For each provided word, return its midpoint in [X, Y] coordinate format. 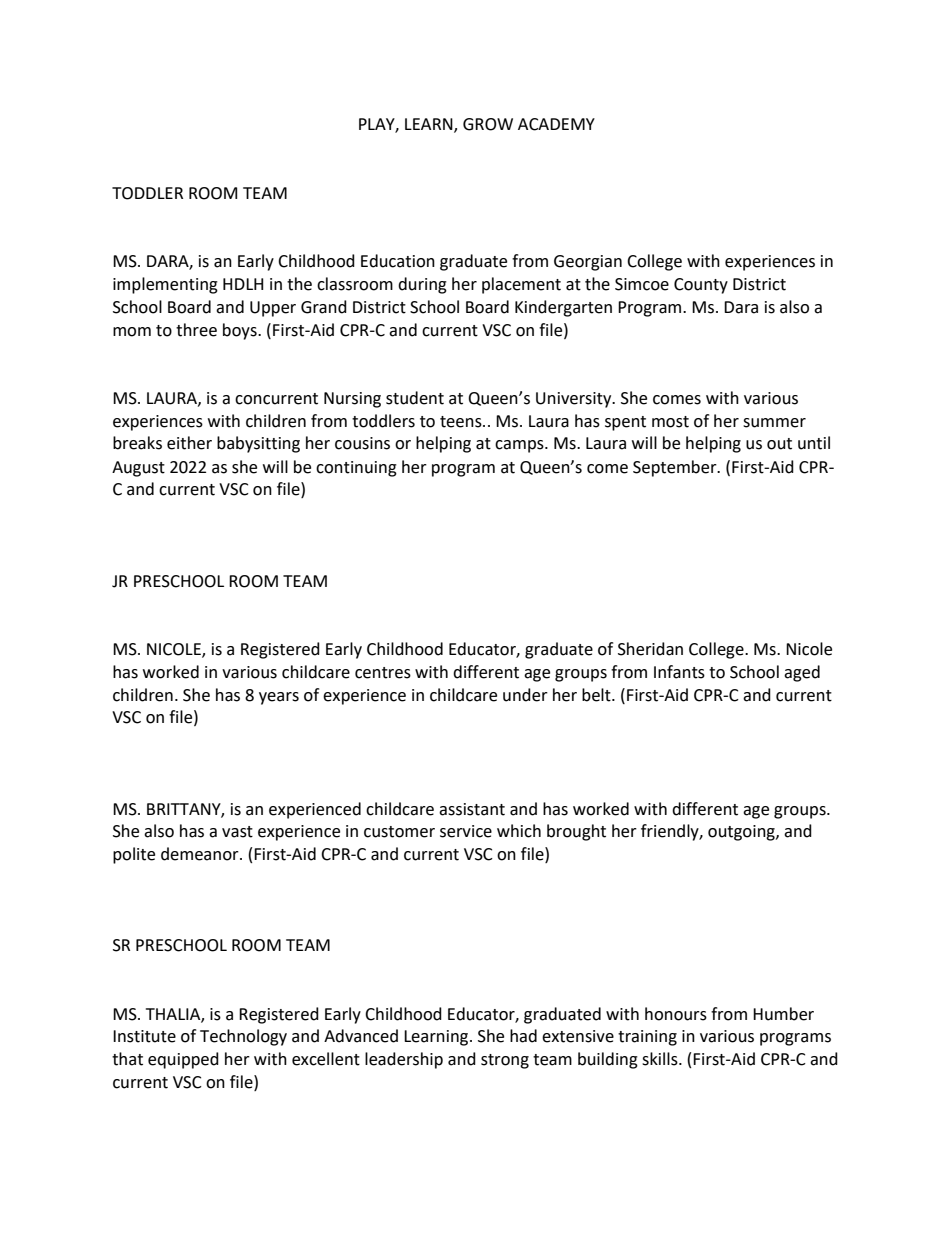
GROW [488, 124]
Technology [243, 1037]
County [701, 286]
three [196, 330]
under [525, 695]
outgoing [742, 833]
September [676, 468]
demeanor [201, 854]
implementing [165, 285]
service [466, 831]
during [422, 285]
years [279, 698]
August [138, 469]
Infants [679, 672]
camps [520, 446]
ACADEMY [556, 124]
